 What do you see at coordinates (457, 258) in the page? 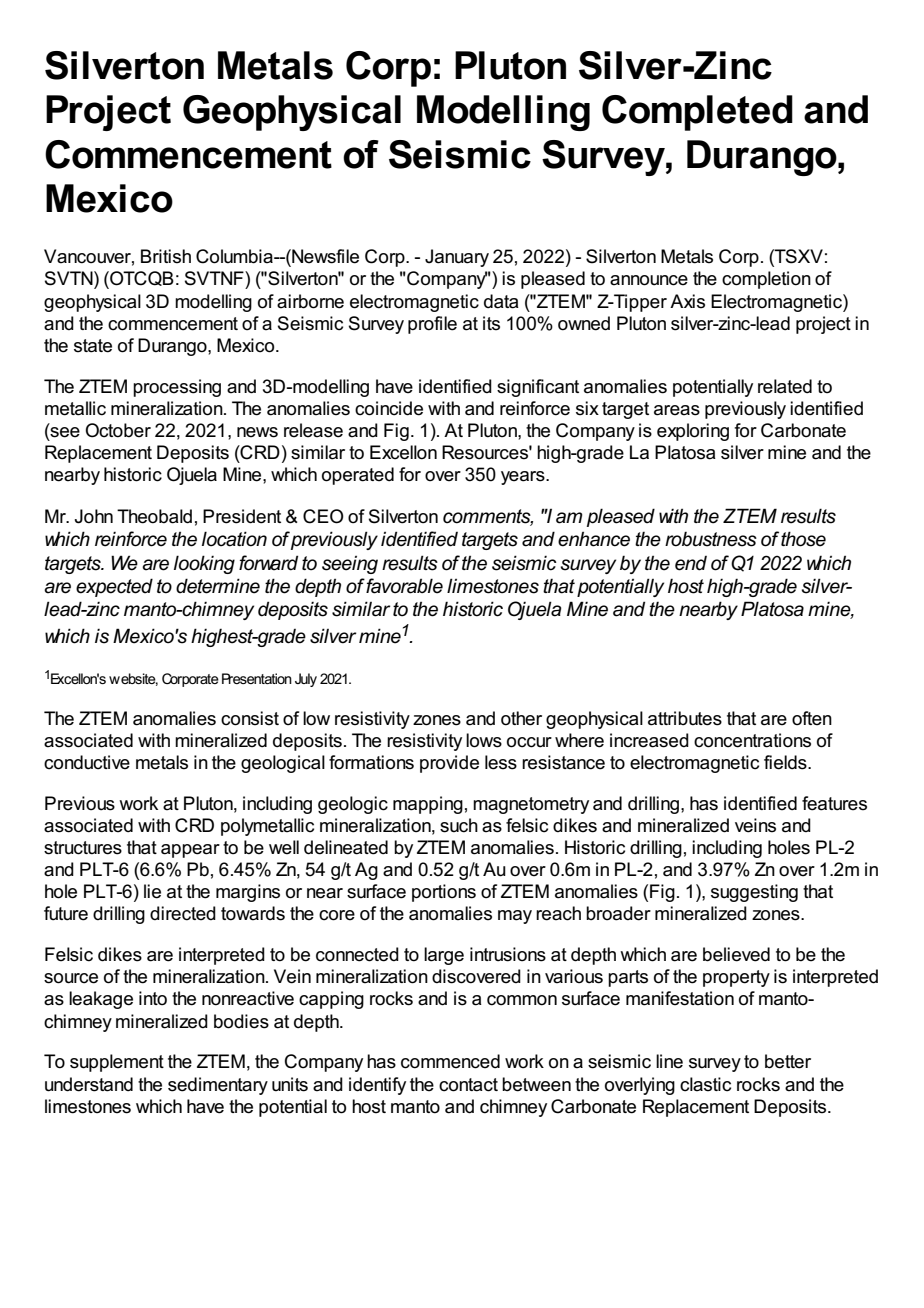
I see `January` at bounding box center [457, 258].
